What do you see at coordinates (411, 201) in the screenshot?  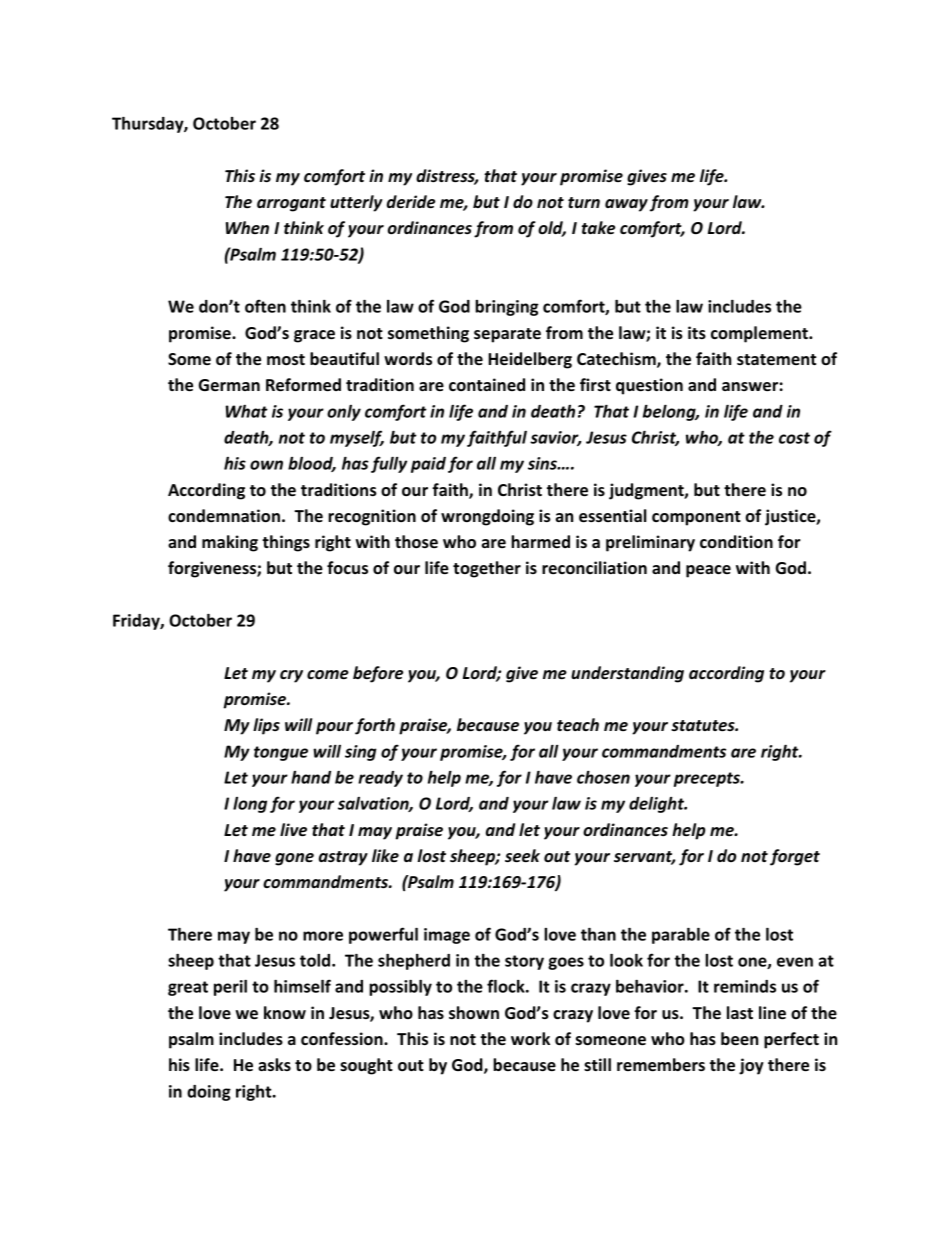 I see `deride` at bounding box center [411, 201].
